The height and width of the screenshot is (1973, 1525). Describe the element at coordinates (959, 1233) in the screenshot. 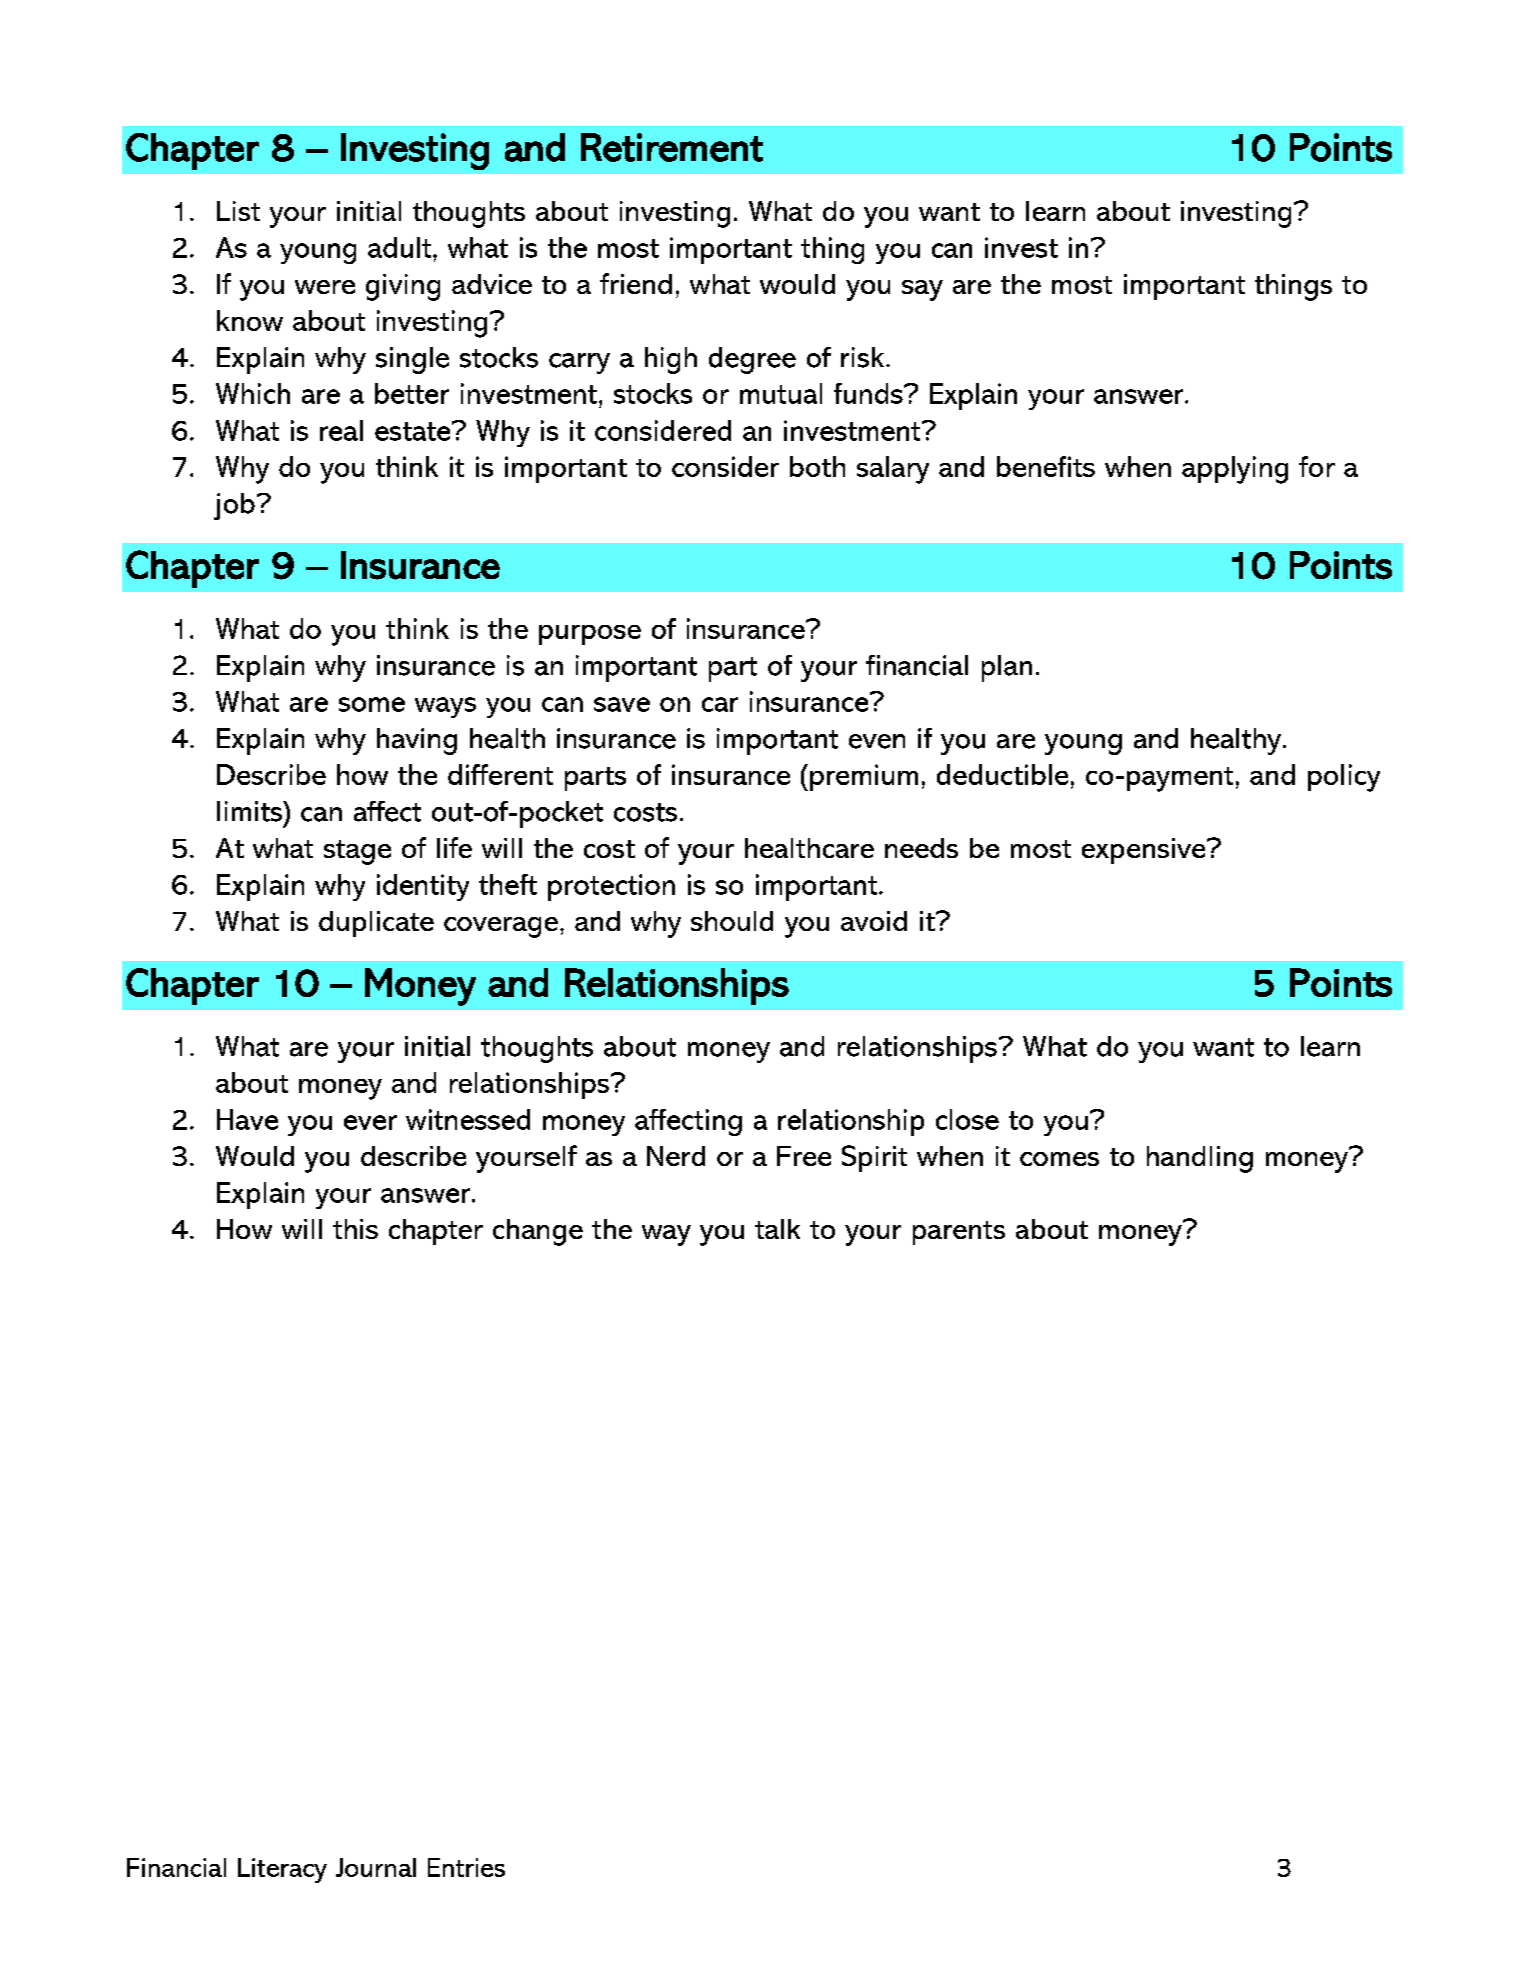

I see `parents` at that location.
